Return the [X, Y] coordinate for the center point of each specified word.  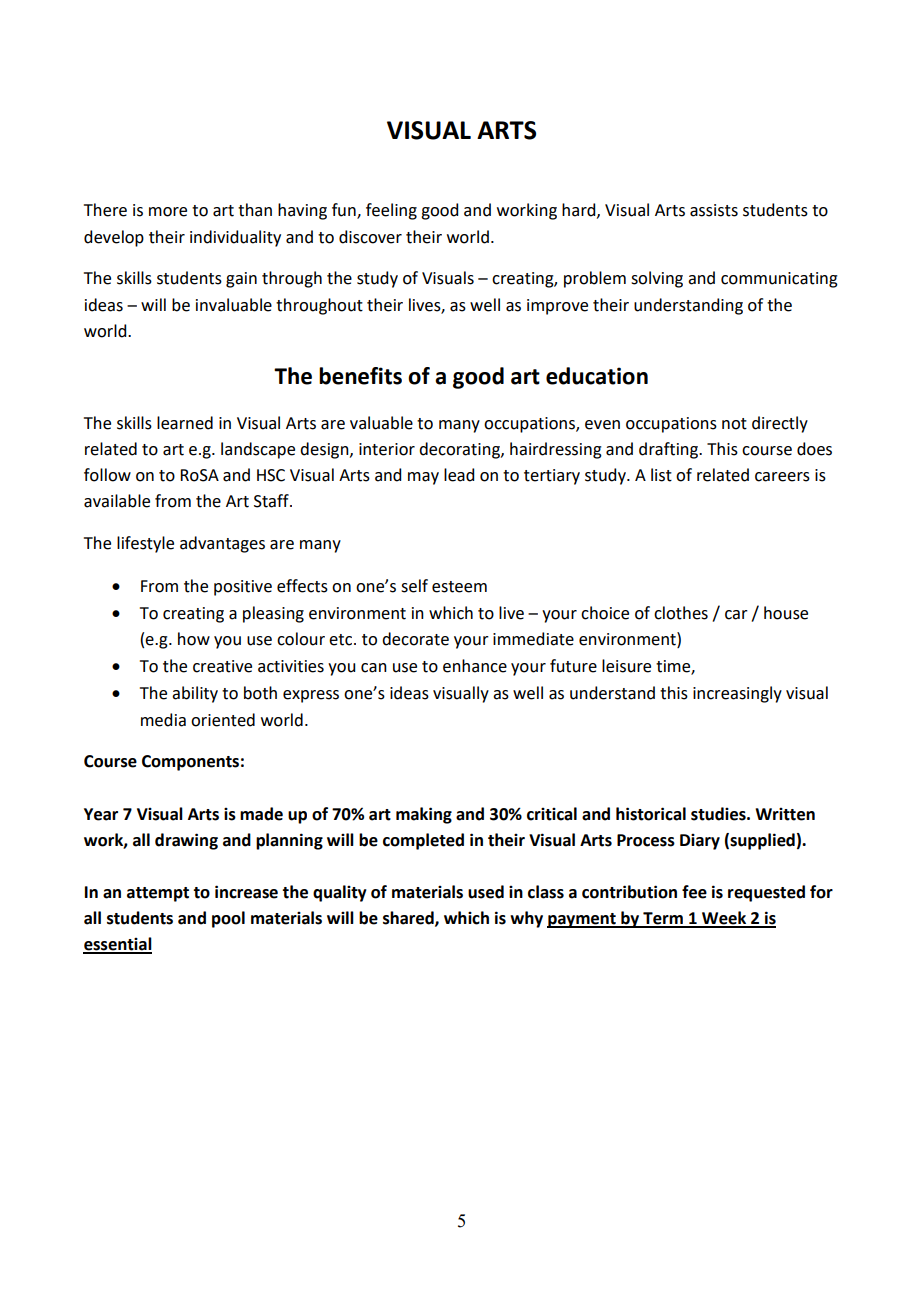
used [486, 892]
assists [714, 210]
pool [228, 919]
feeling [391, 211]
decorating [460, 450]
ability [195, 694]
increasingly [737, 694]
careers [782, 477]
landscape [258, 450]
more [168, 212]
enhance [475, 666]
